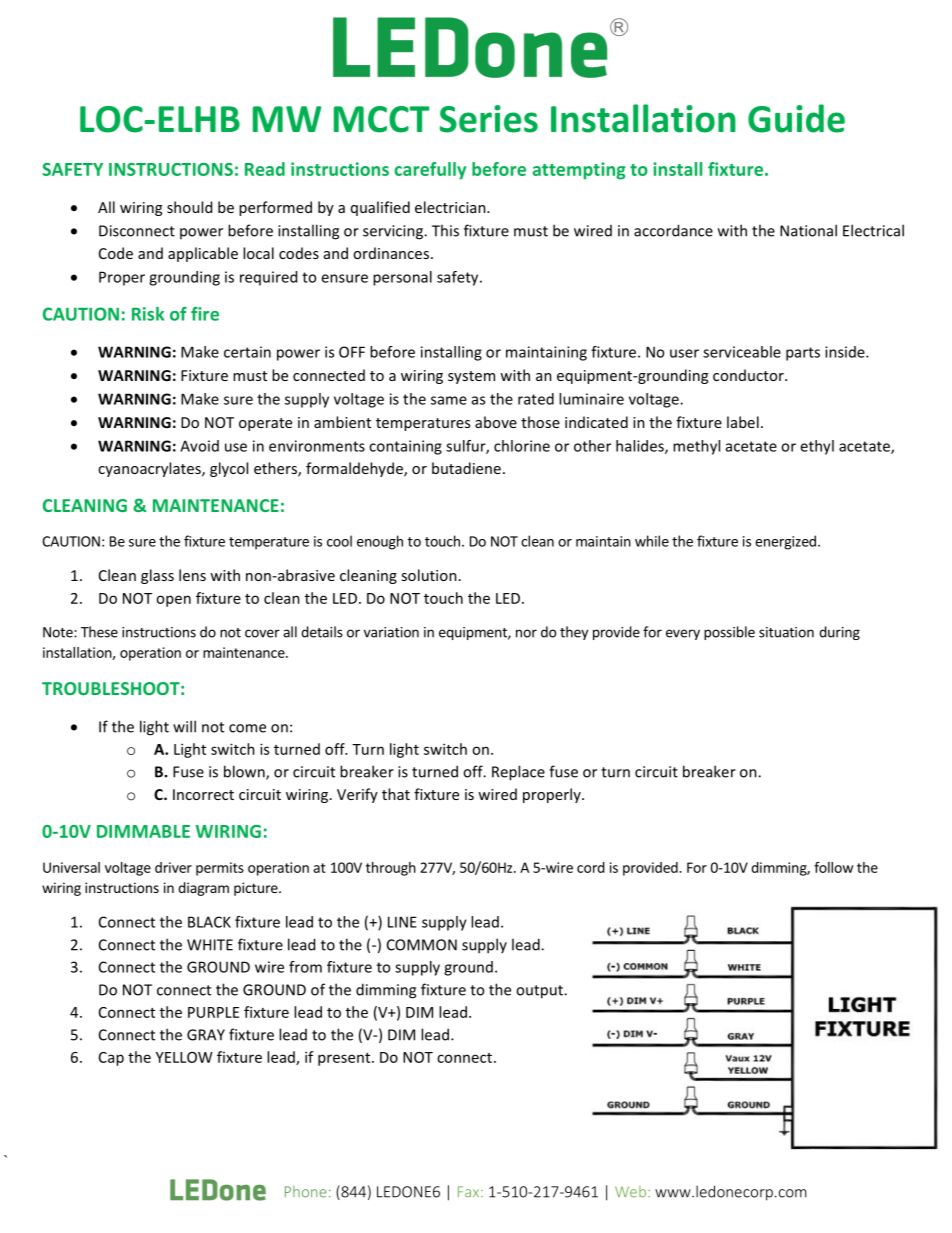 This page has height=1233, width=952. I want to click on situation, so click(786, 632).
